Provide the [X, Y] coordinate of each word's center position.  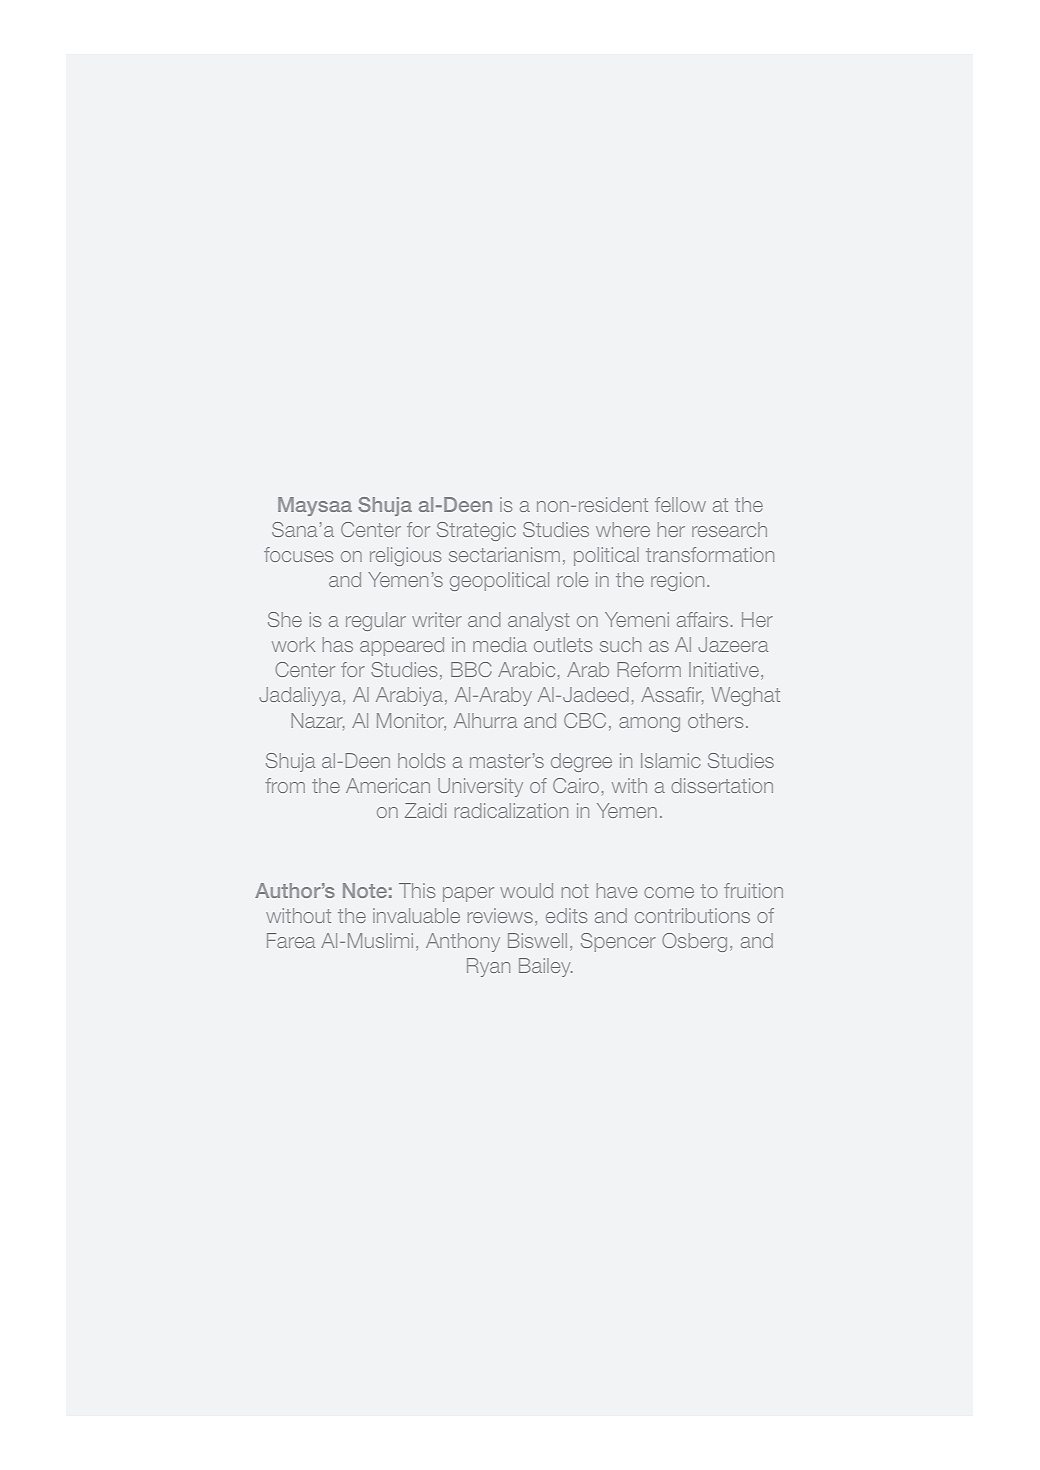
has [338, 644]
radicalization [511, 810]
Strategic [476, 531]
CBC [585, 720]
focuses [298, 554]
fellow [680, 504]
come [669, 892]
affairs [702, 619]
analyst [539, 621]
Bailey [545, 967]
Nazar [317, 721]
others [715, 720]
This [417, 890]
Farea [291, 940]
